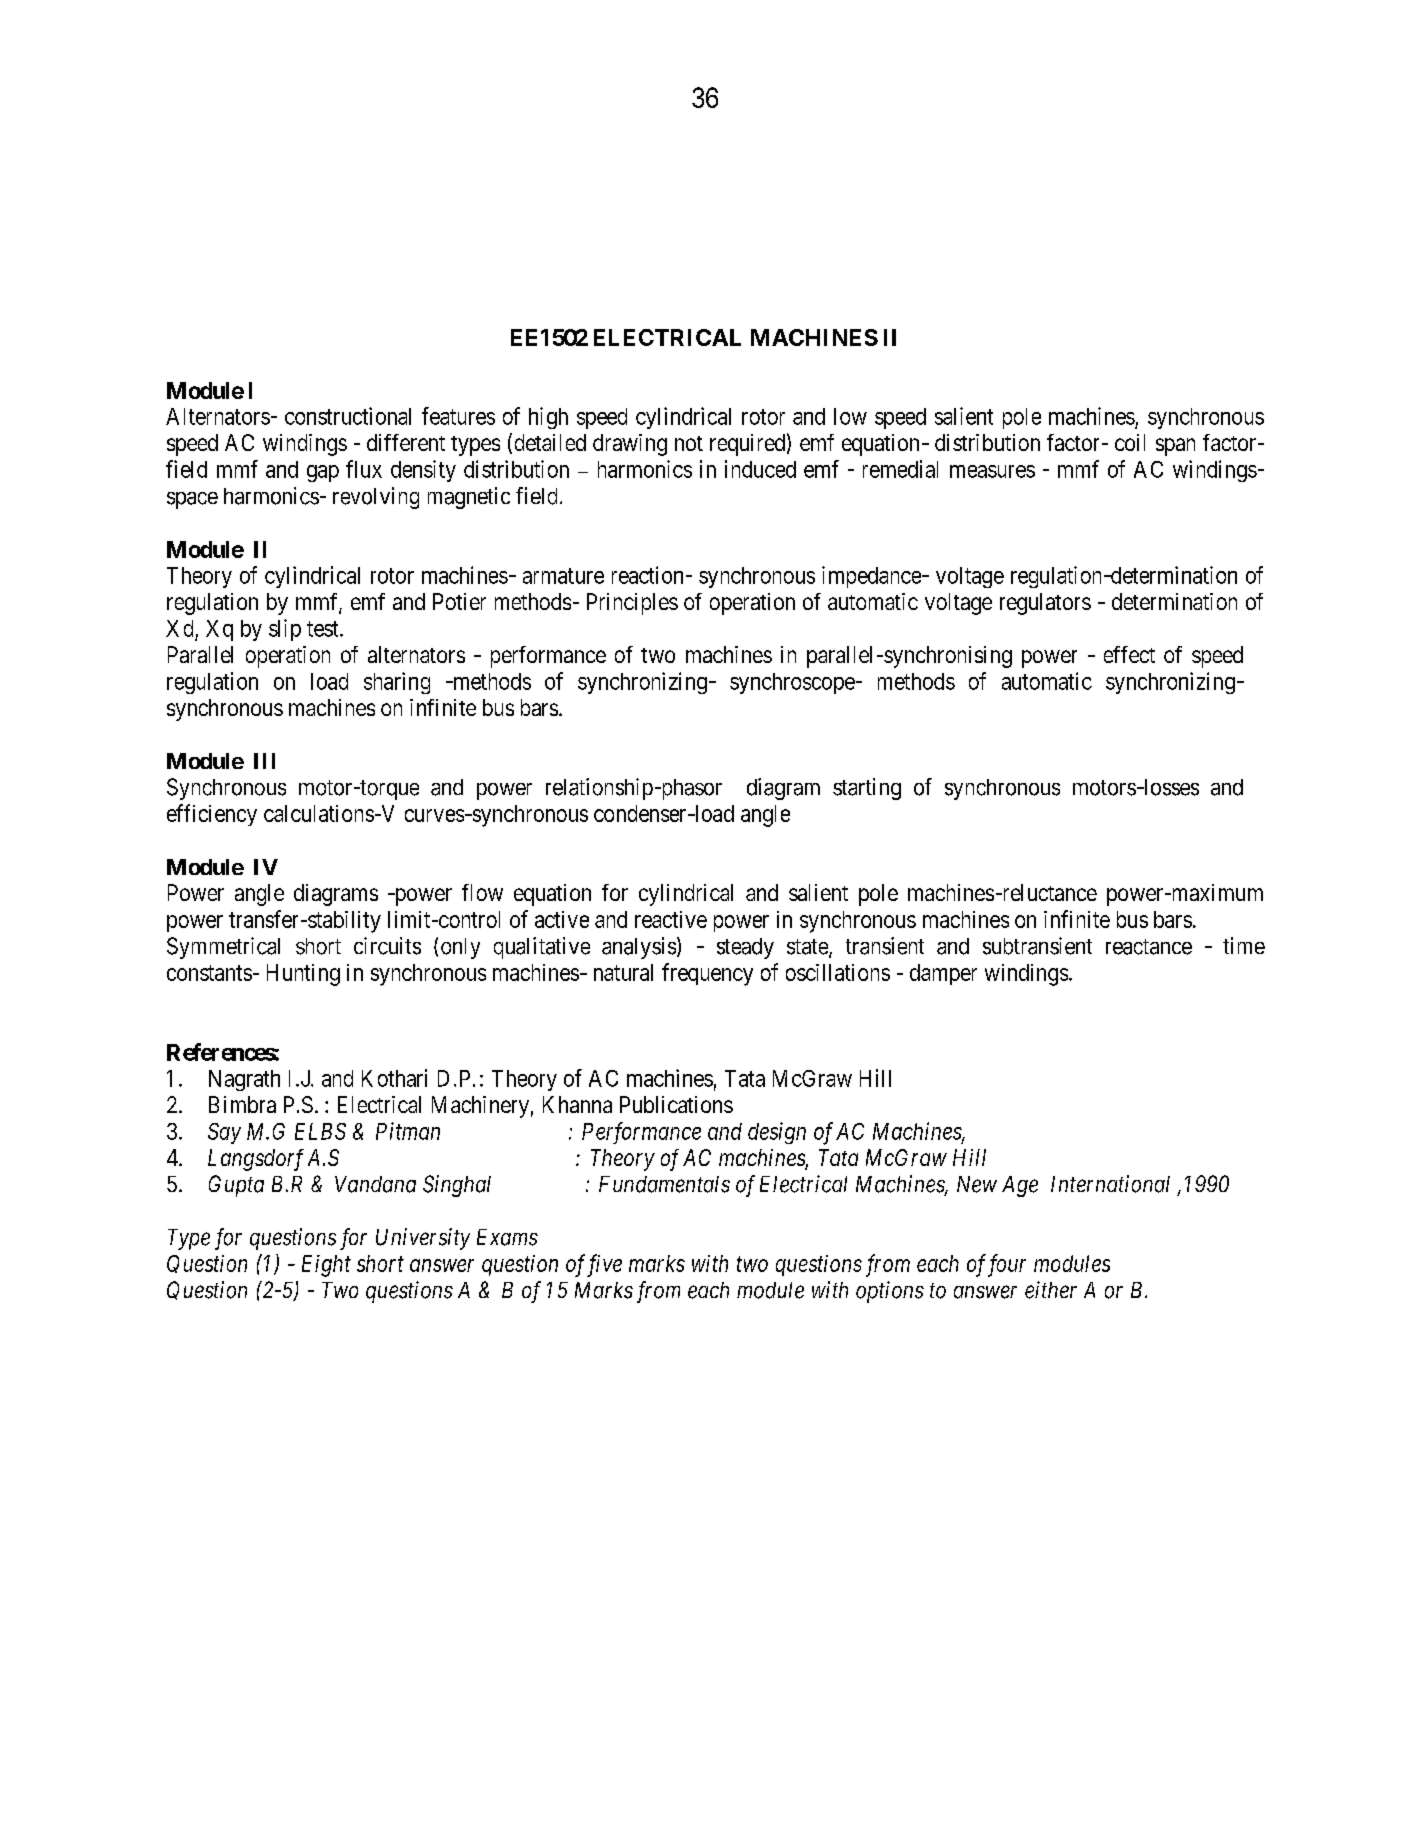 The height and width of the screenshot is (1823, 1409). Describe the element at coordinates (1129, 654) in the screenshot. I see `effect` at that location.
